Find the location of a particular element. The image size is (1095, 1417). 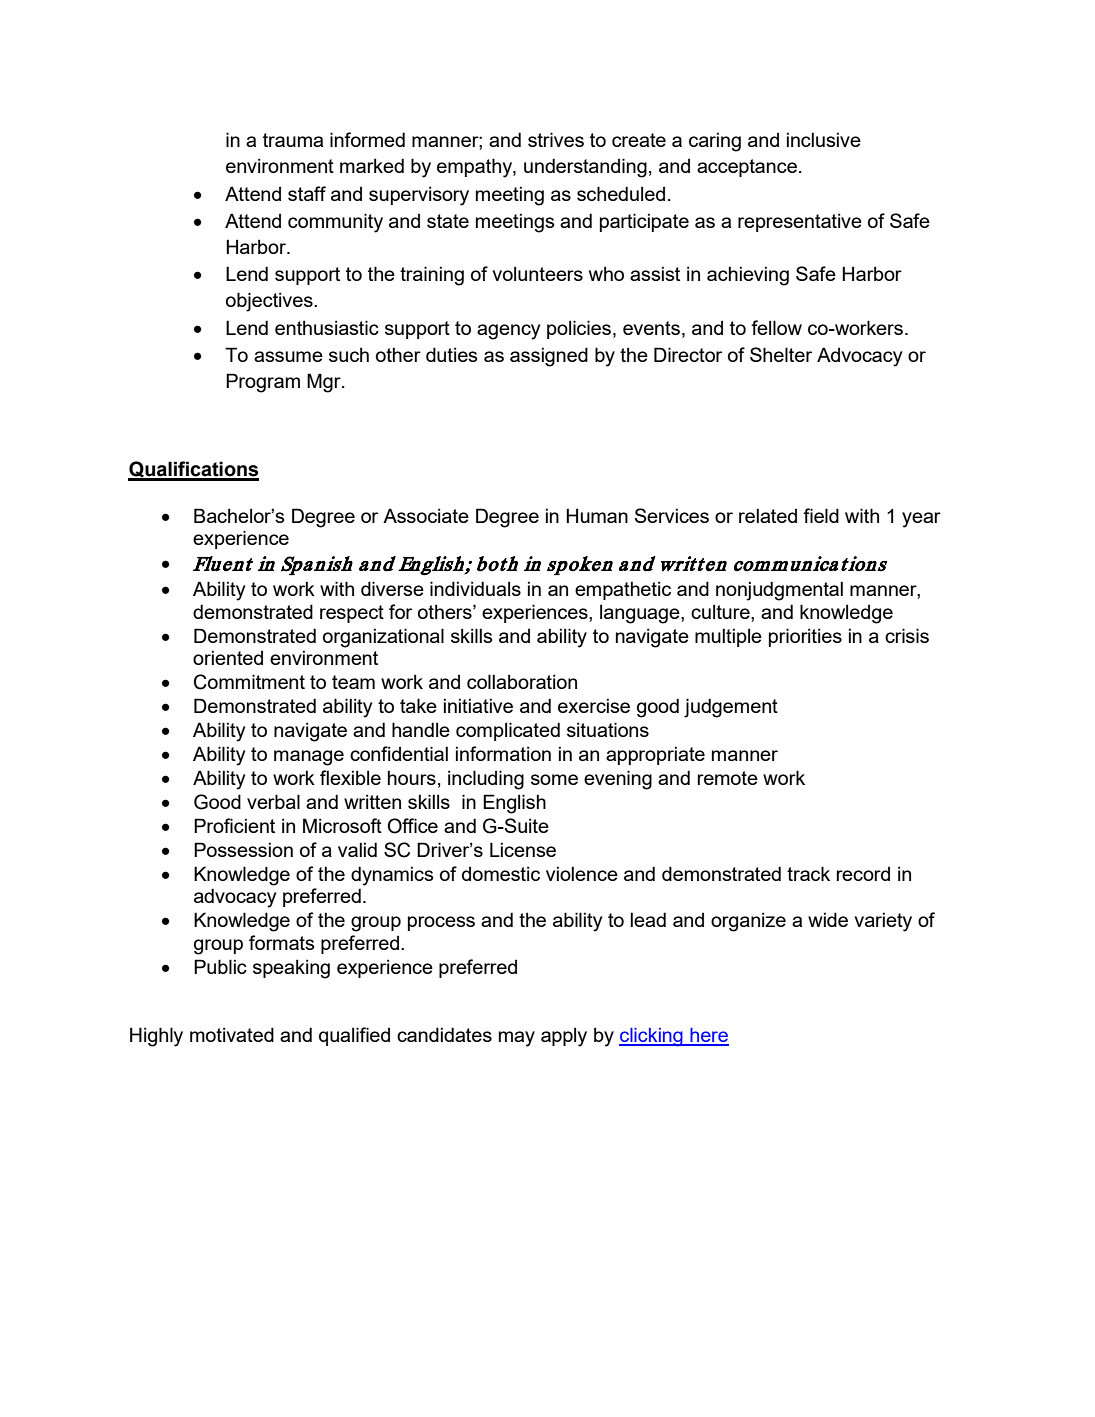

remote is located at coordinates (728, 778).
